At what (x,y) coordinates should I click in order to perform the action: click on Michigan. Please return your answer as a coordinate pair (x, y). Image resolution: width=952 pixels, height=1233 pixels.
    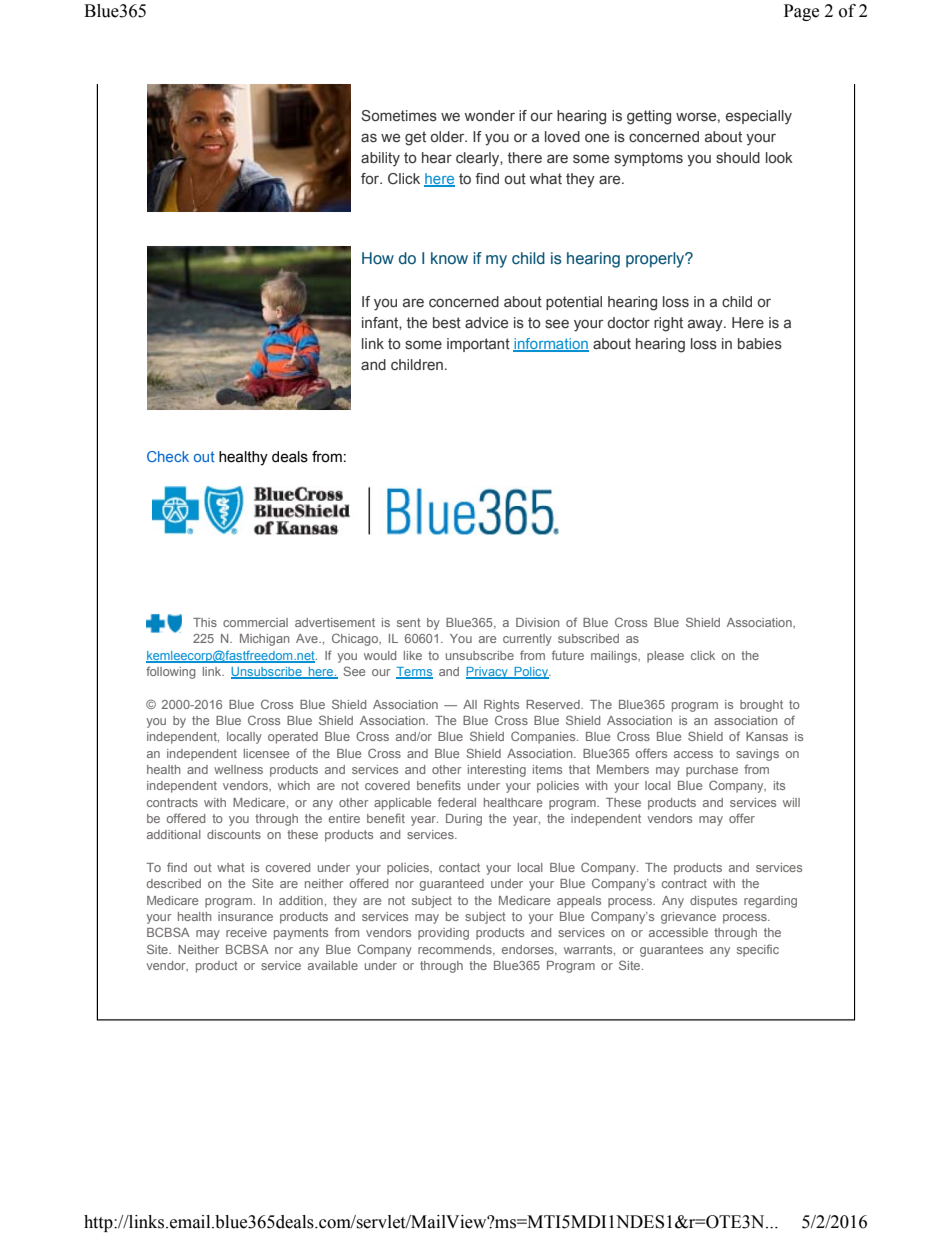
    Looking at the image, I should click on (264, 640).
